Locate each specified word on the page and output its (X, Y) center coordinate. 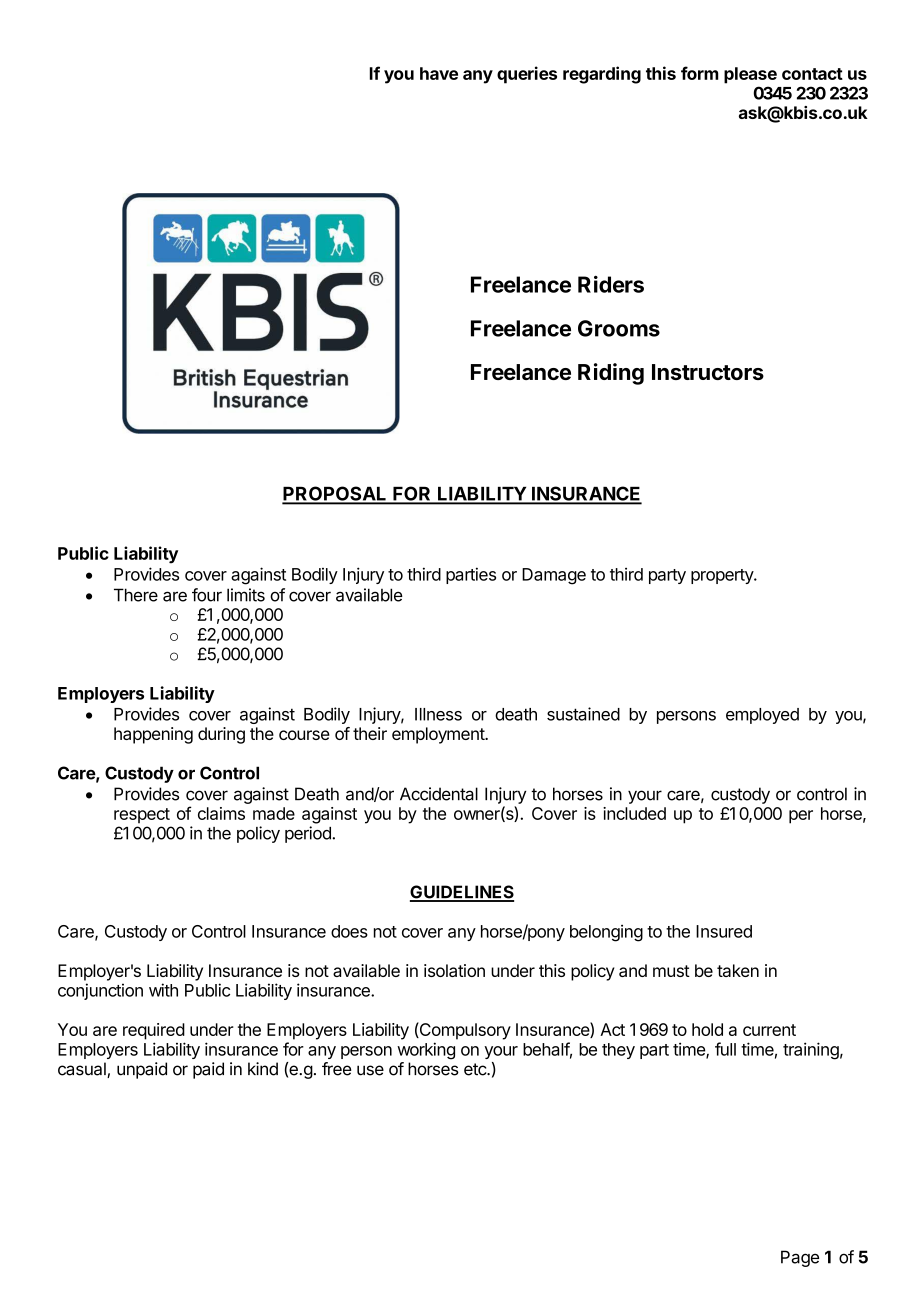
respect (142, 816)
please (750, 75)
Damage (554, 576)
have (439, 73)
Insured (724, 931)
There (136, 595)
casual (83, 1070)
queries (527, 75)
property (723, 576)
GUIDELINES (462, 893)
